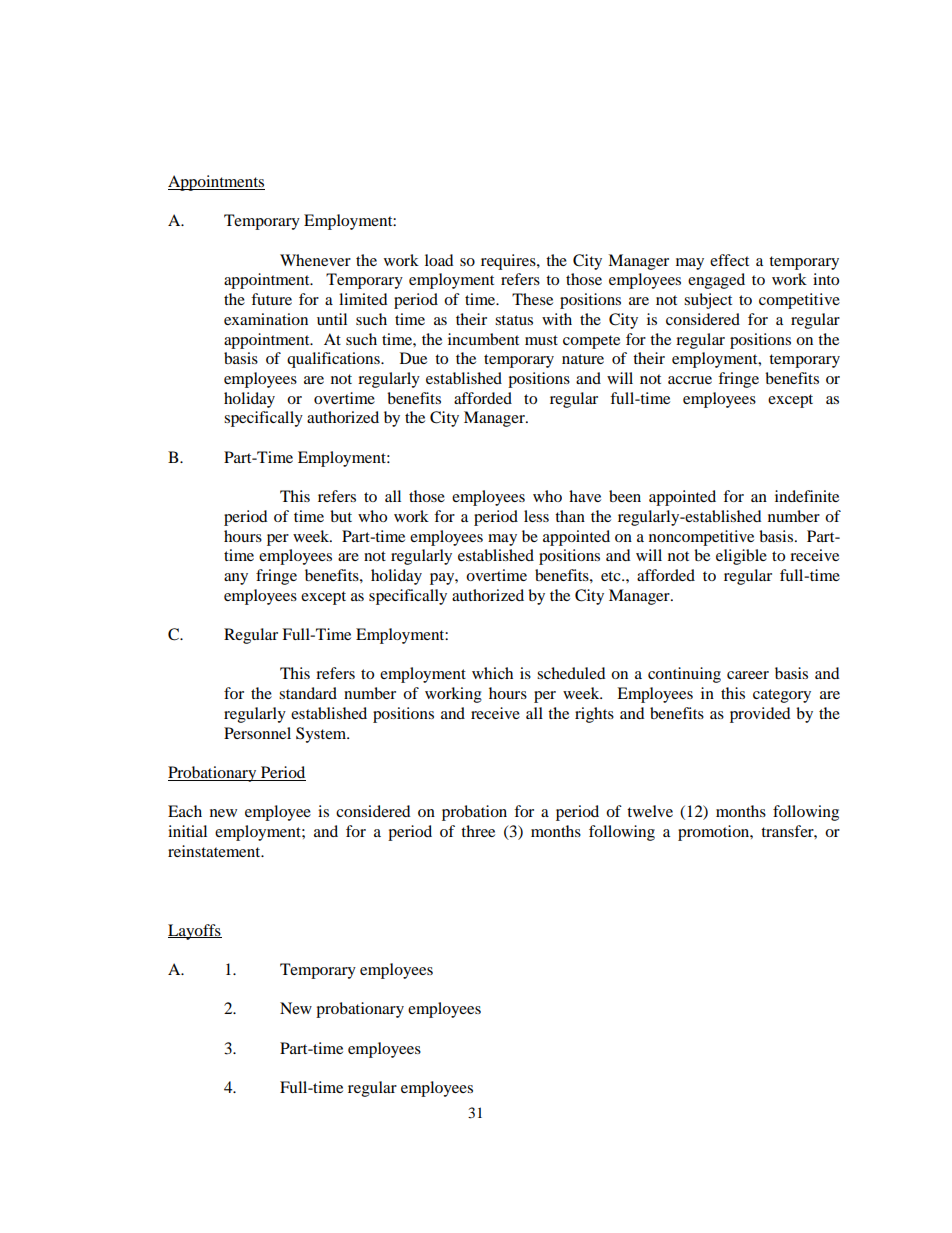 This document has height=1233, width=952. What do you see at coordinates (257, 733) in the document?
I see `Personnel` at bounding box center [257, 733].
